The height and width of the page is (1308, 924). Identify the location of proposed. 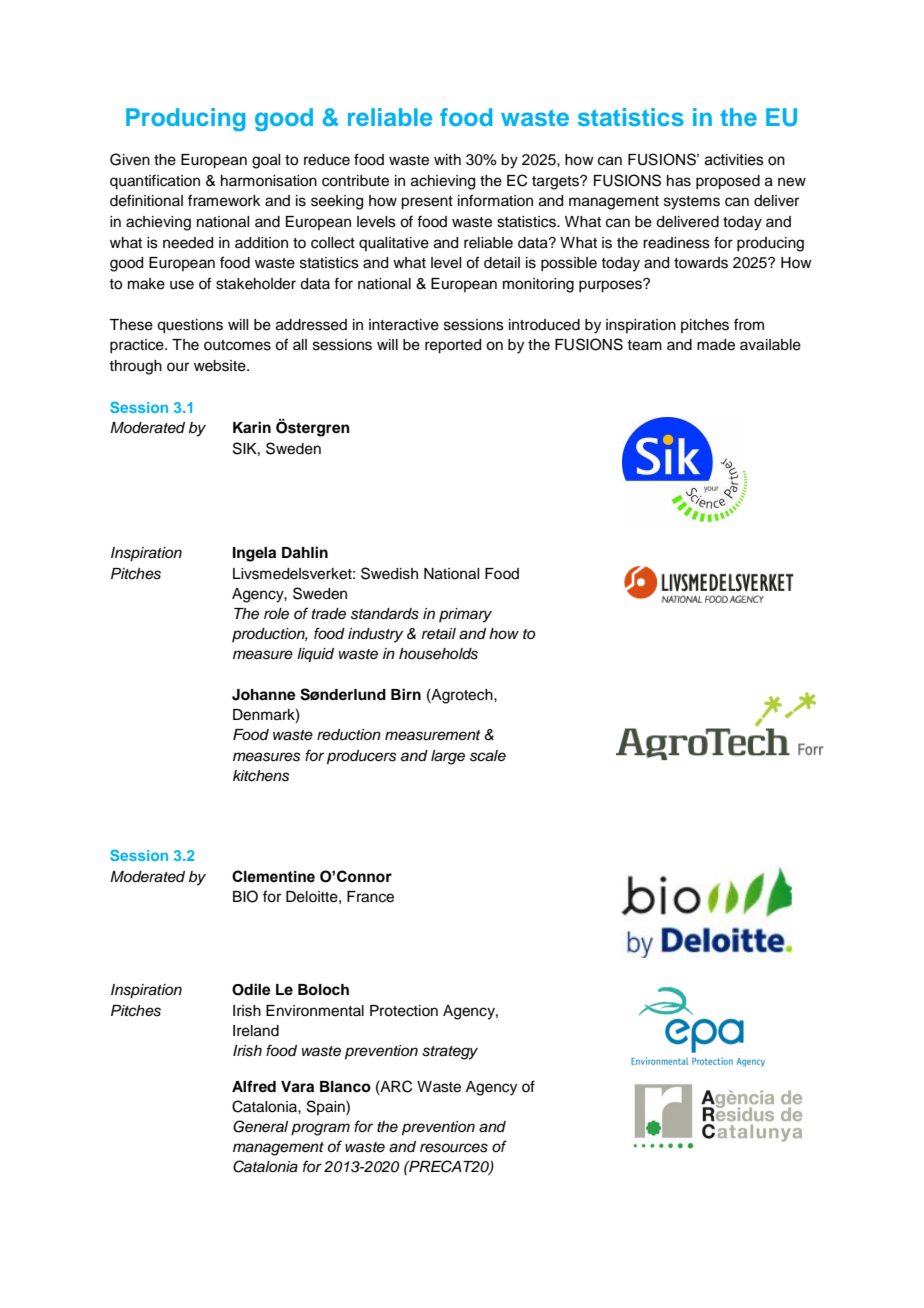
(728, 182).
